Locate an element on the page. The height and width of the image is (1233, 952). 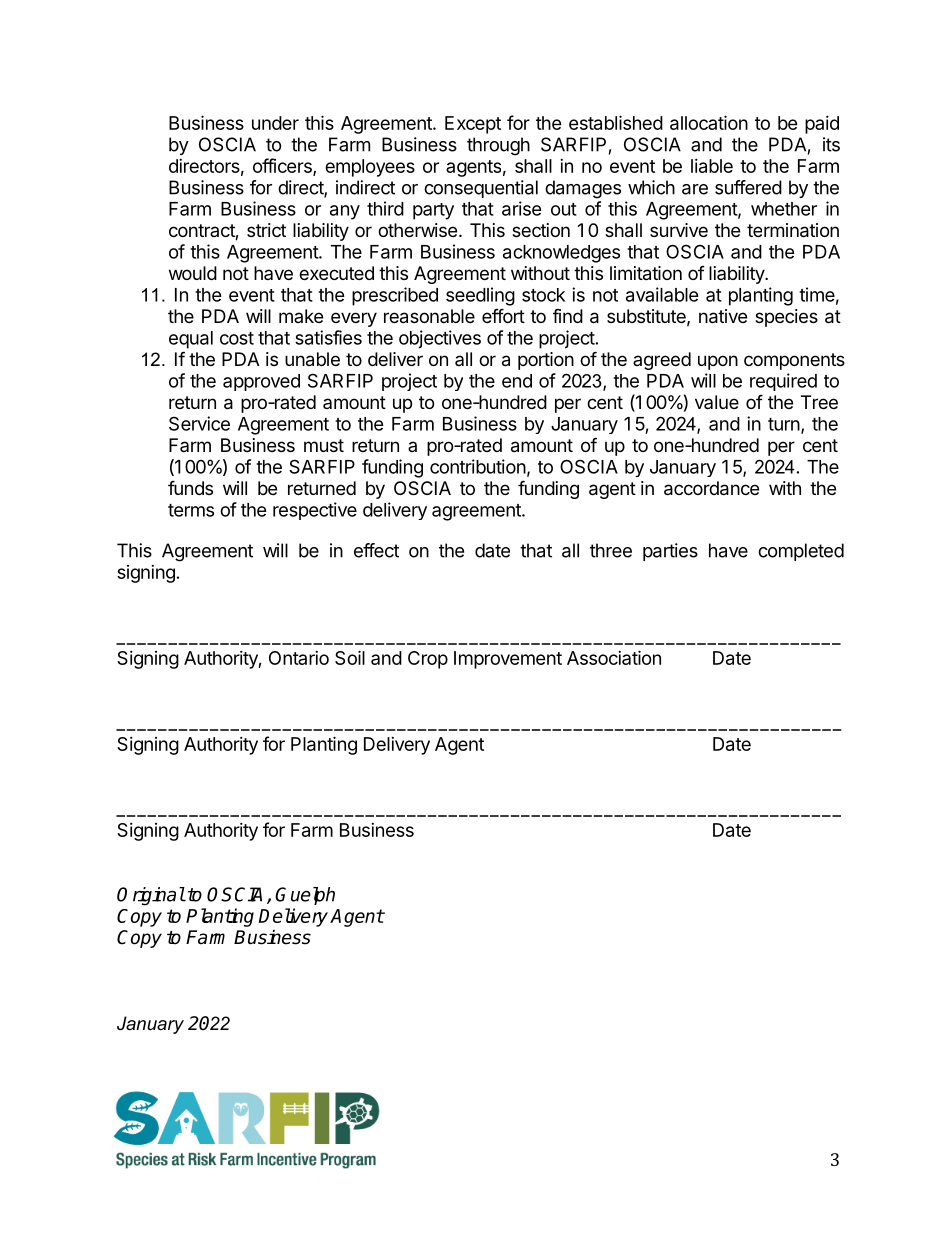
through is located at coordinates (498, 146).
